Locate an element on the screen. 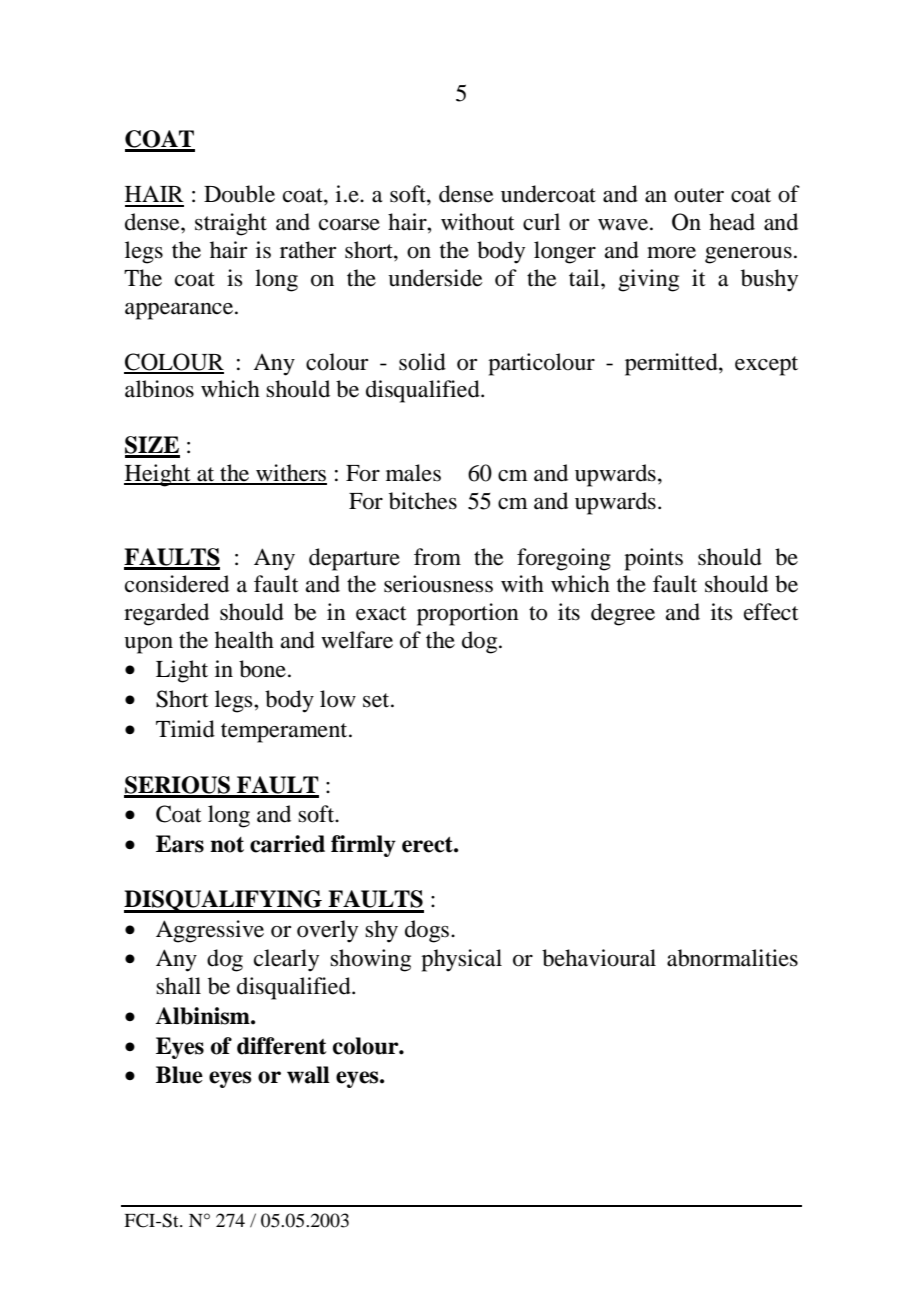  curl is located at coordinates (541, 222).
